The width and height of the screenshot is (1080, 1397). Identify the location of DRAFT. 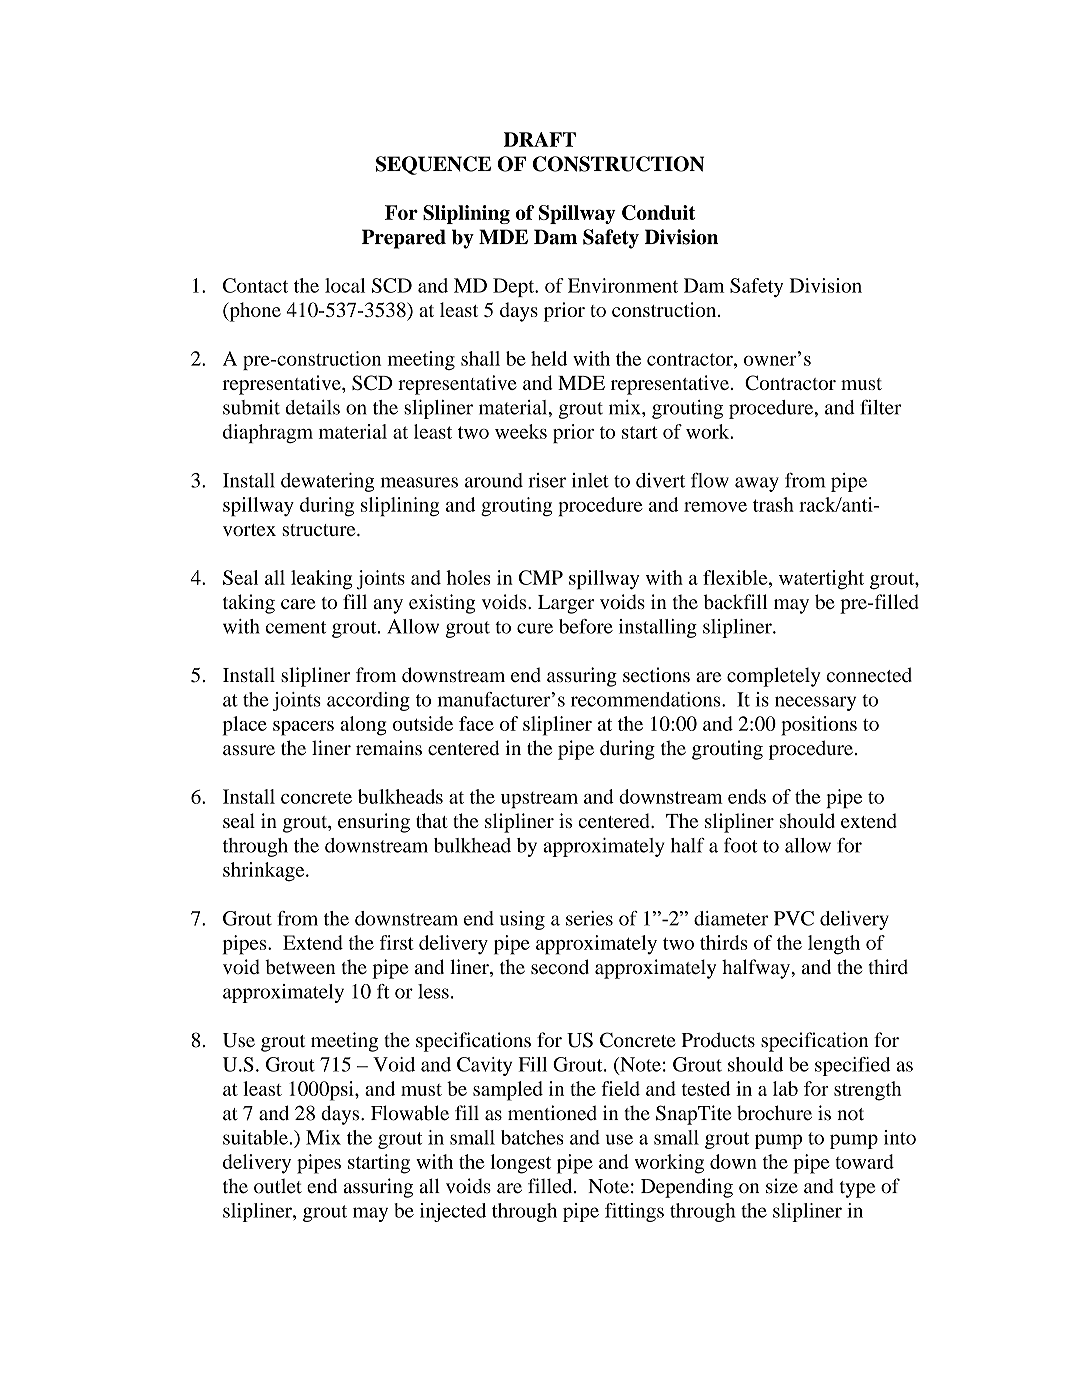
(540, 139).
